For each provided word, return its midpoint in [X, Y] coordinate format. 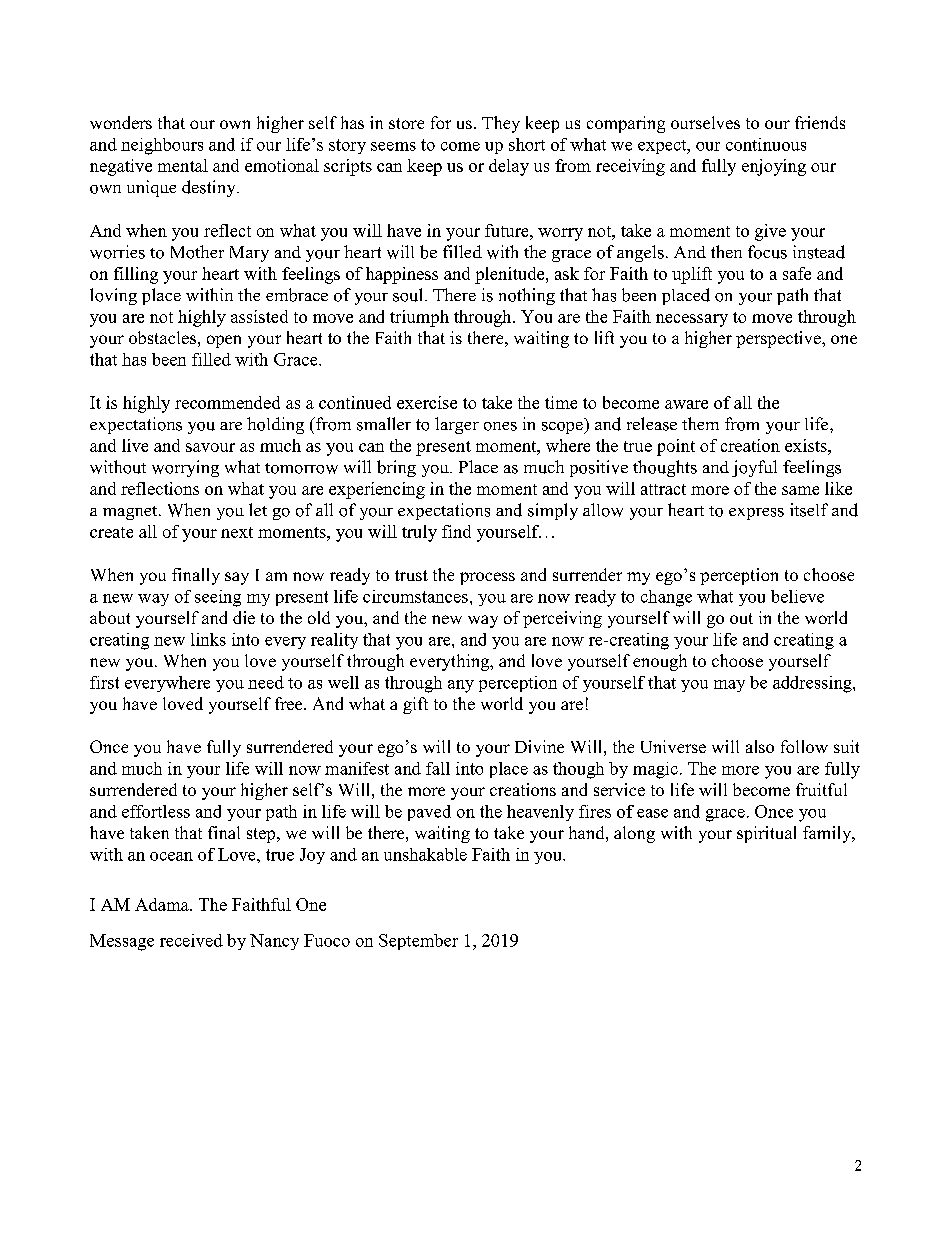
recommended [227, 402]
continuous [766, 144]
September [418, 942]
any [461, 686]
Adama [163, 904]
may [729, 686]
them [700, 423]
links [208, 639]
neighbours [162, 146]
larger [457, 425]
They [501, 124]
